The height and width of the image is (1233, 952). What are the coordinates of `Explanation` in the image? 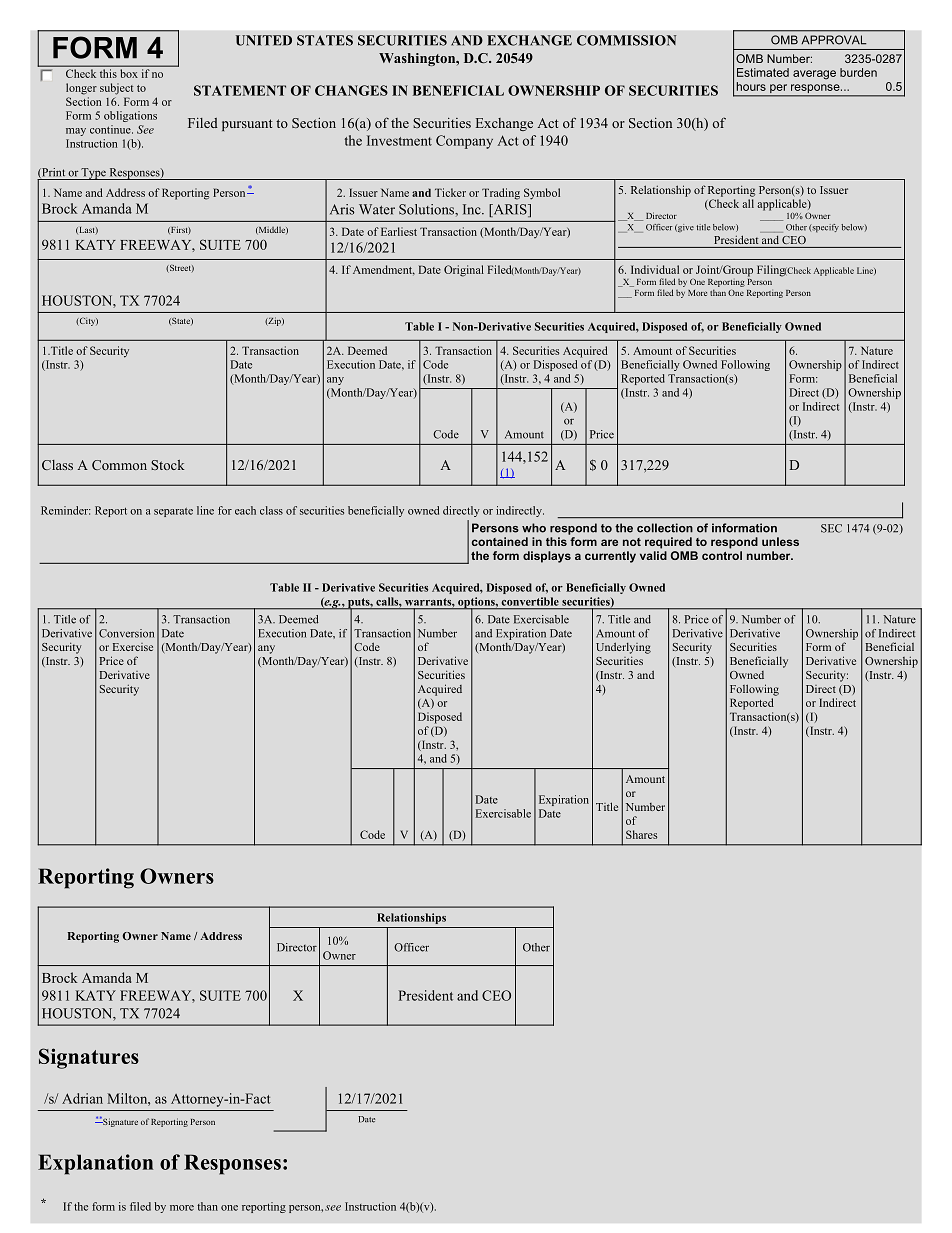 It's located at (95, 1164).
